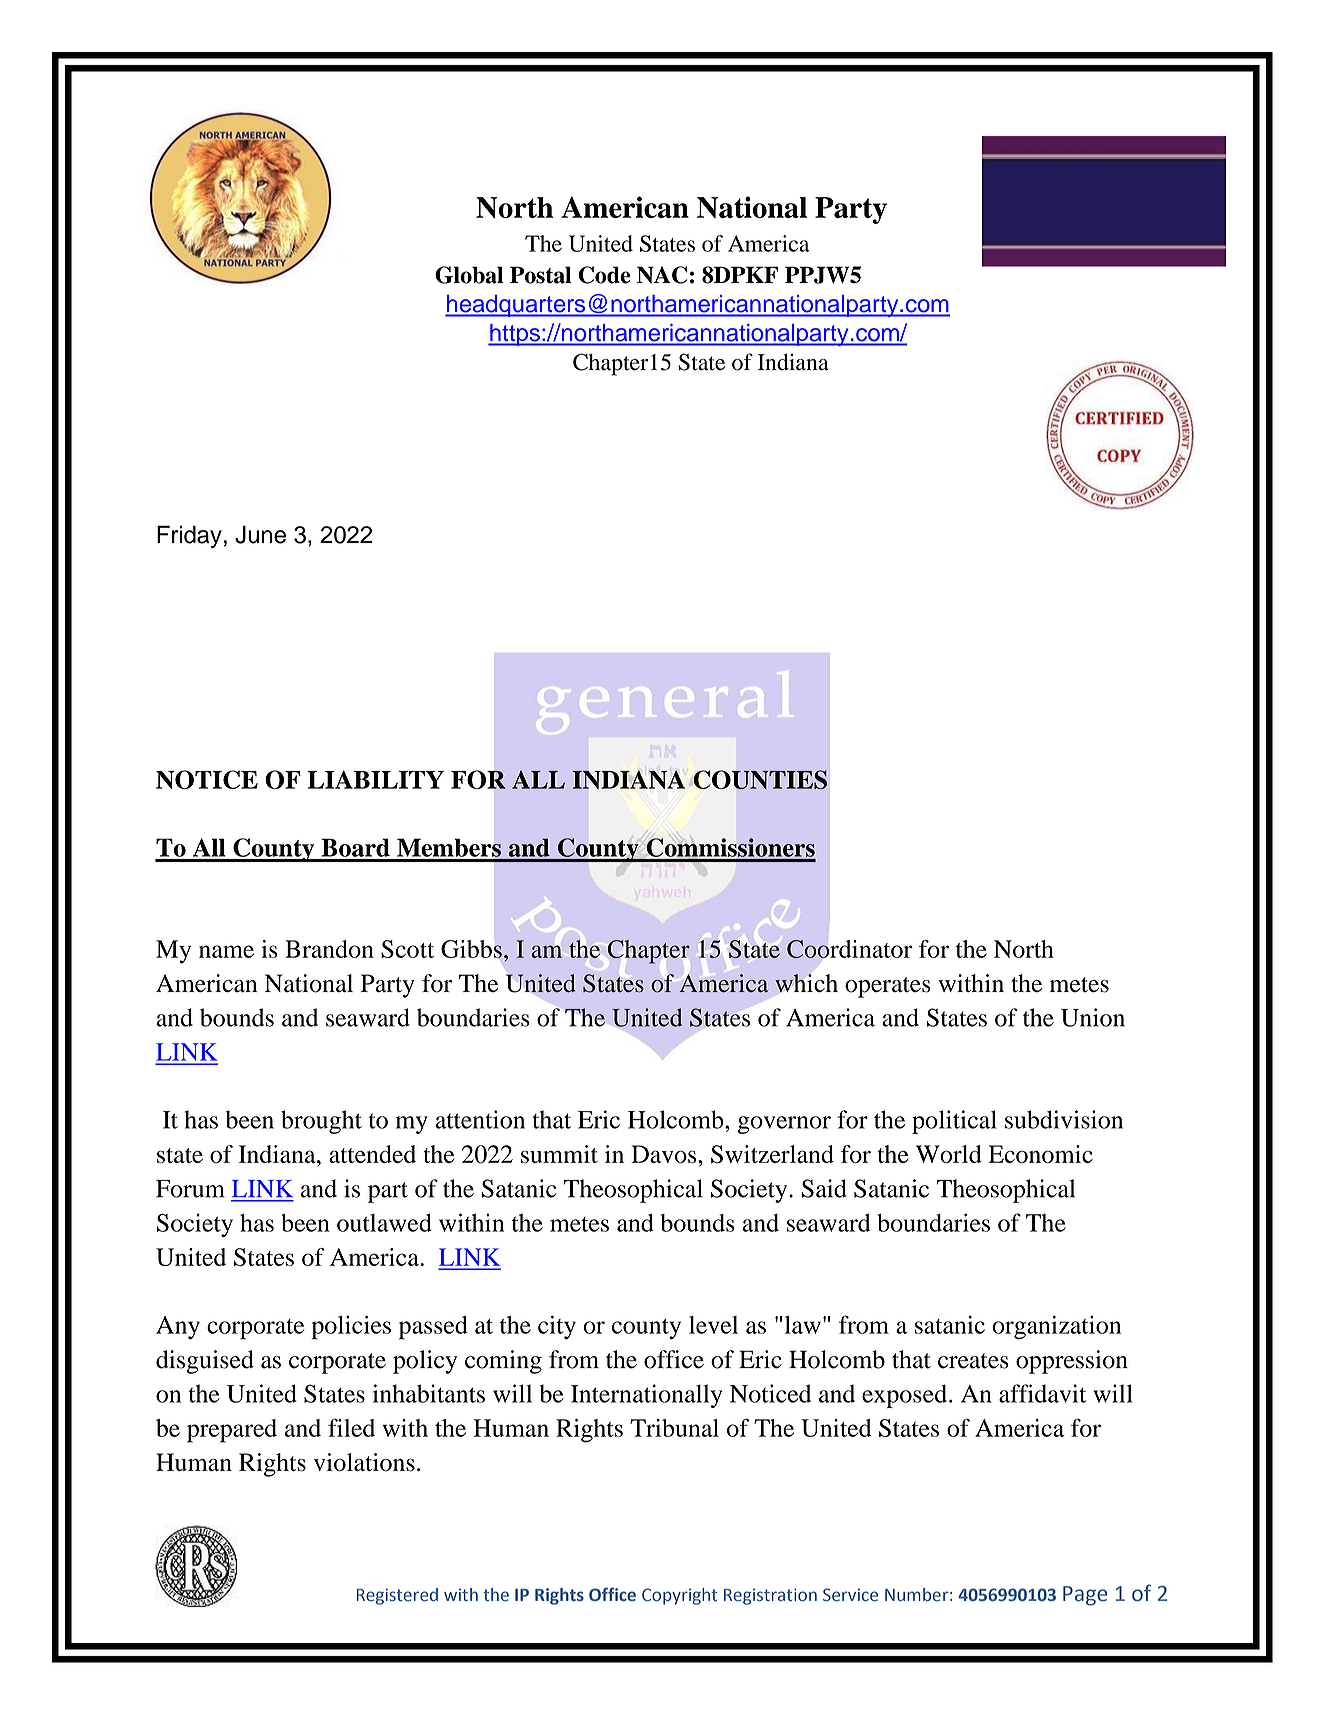 This page has width=1324, height=1714. Describe the element at coordinates (471, 949) in the page. I see `Gibbs` at that location.
